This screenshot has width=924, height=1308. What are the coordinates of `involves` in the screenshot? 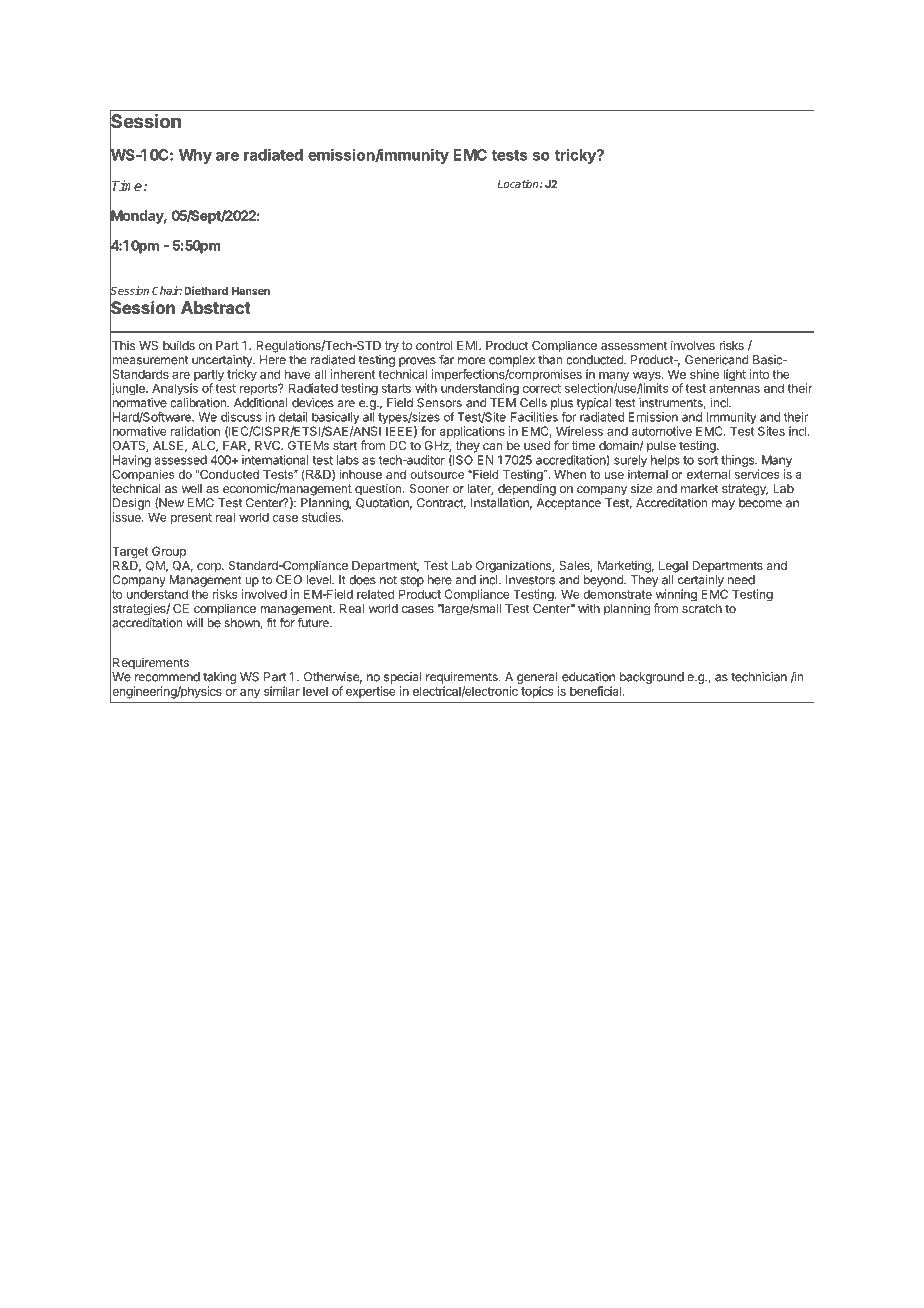 It's located at (693, 345).
